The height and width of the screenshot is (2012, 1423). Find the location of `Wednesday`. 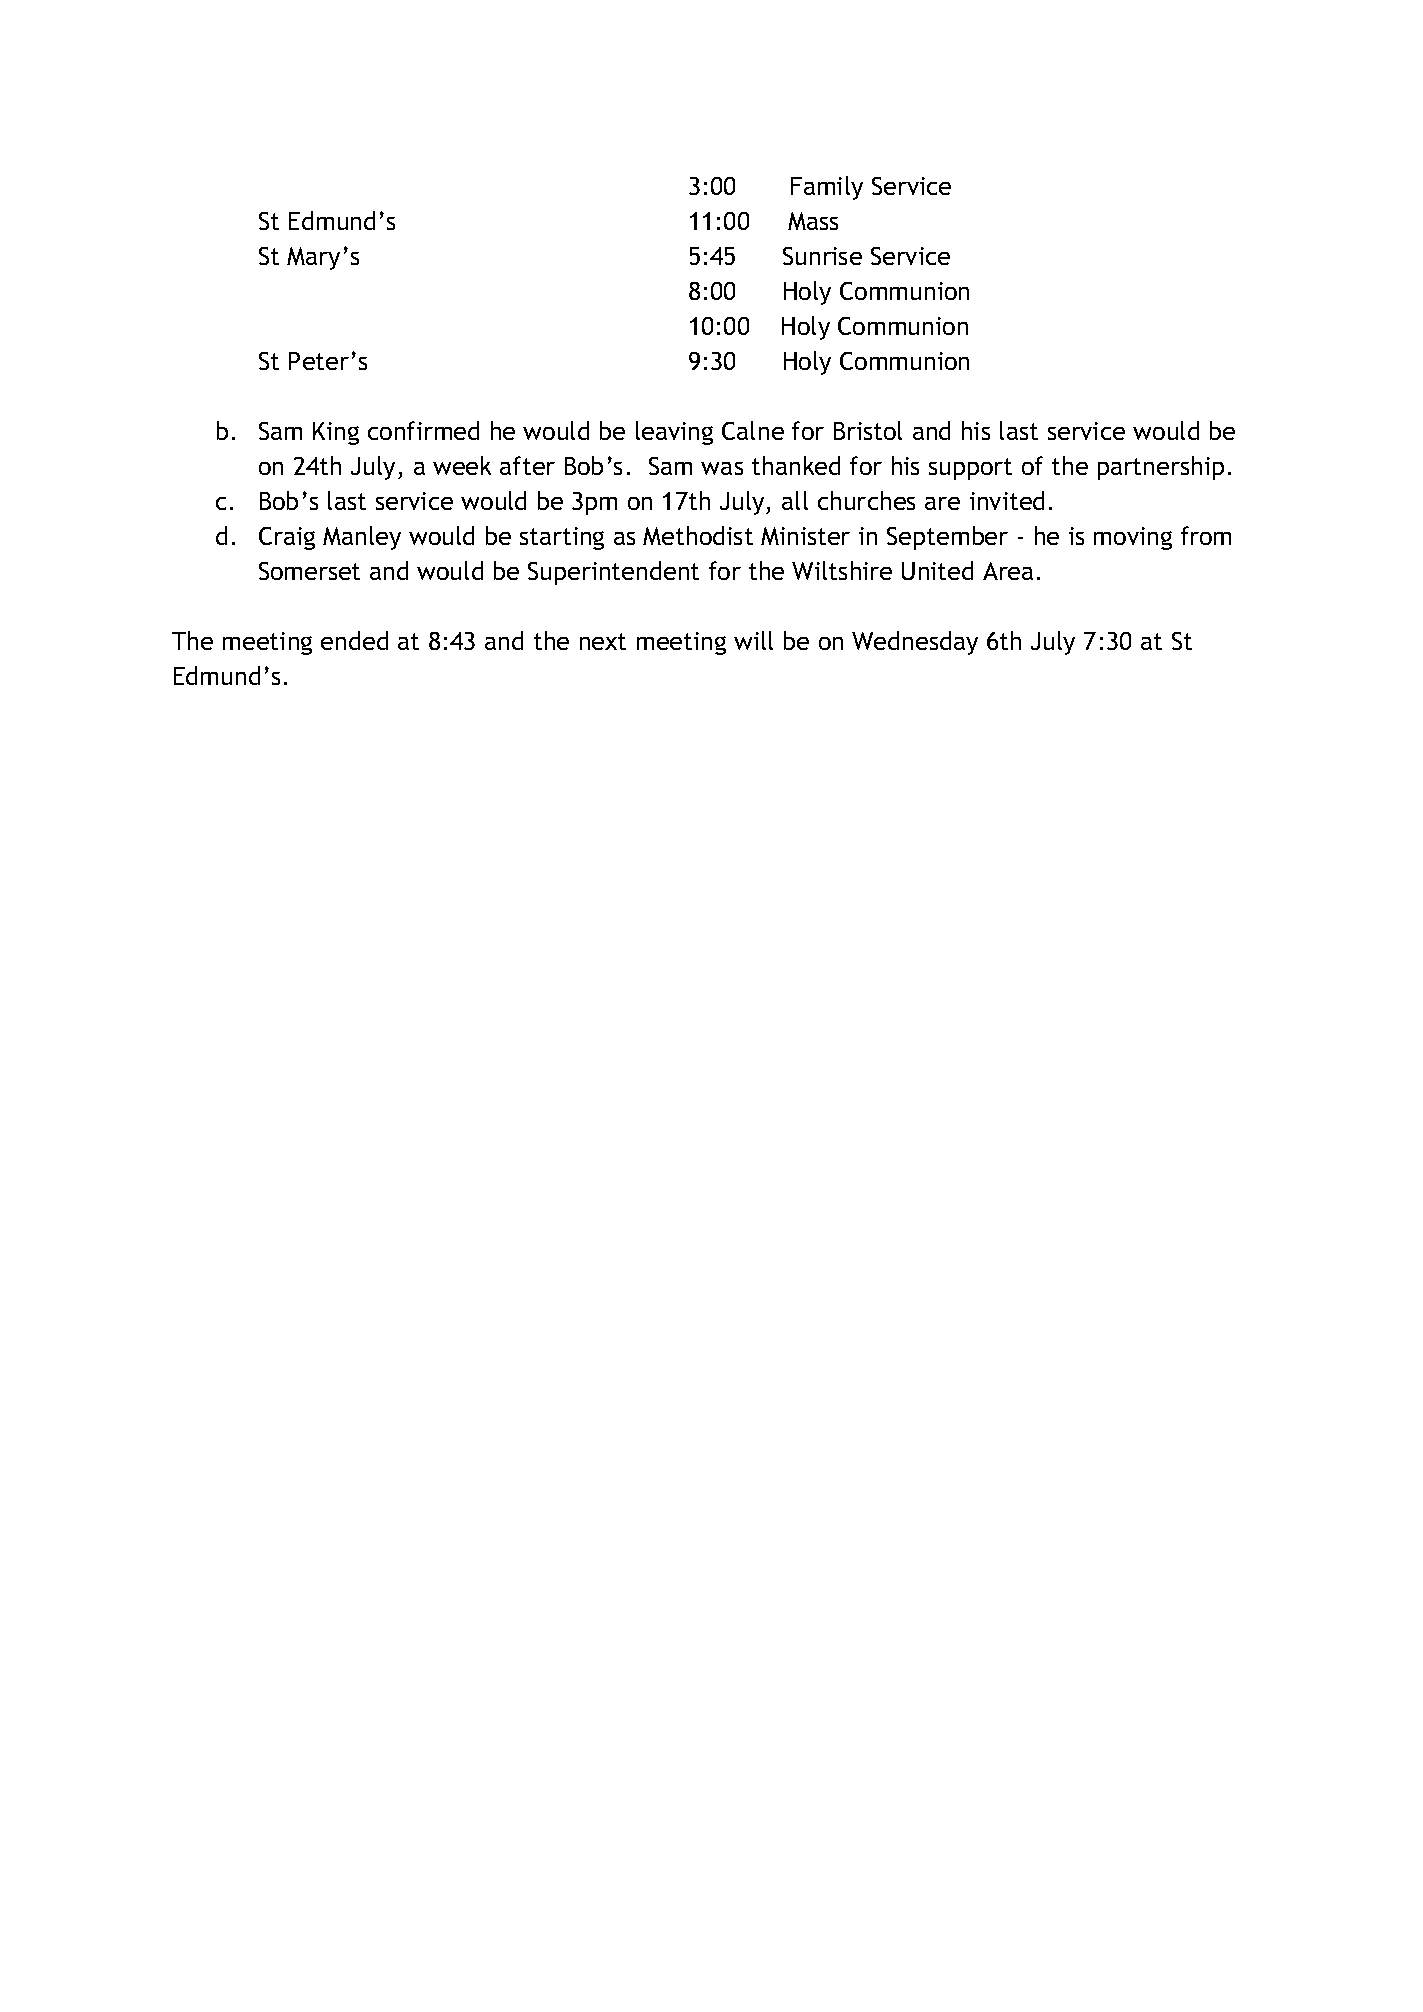

Wednesday is located at coordinates (915, 643).
